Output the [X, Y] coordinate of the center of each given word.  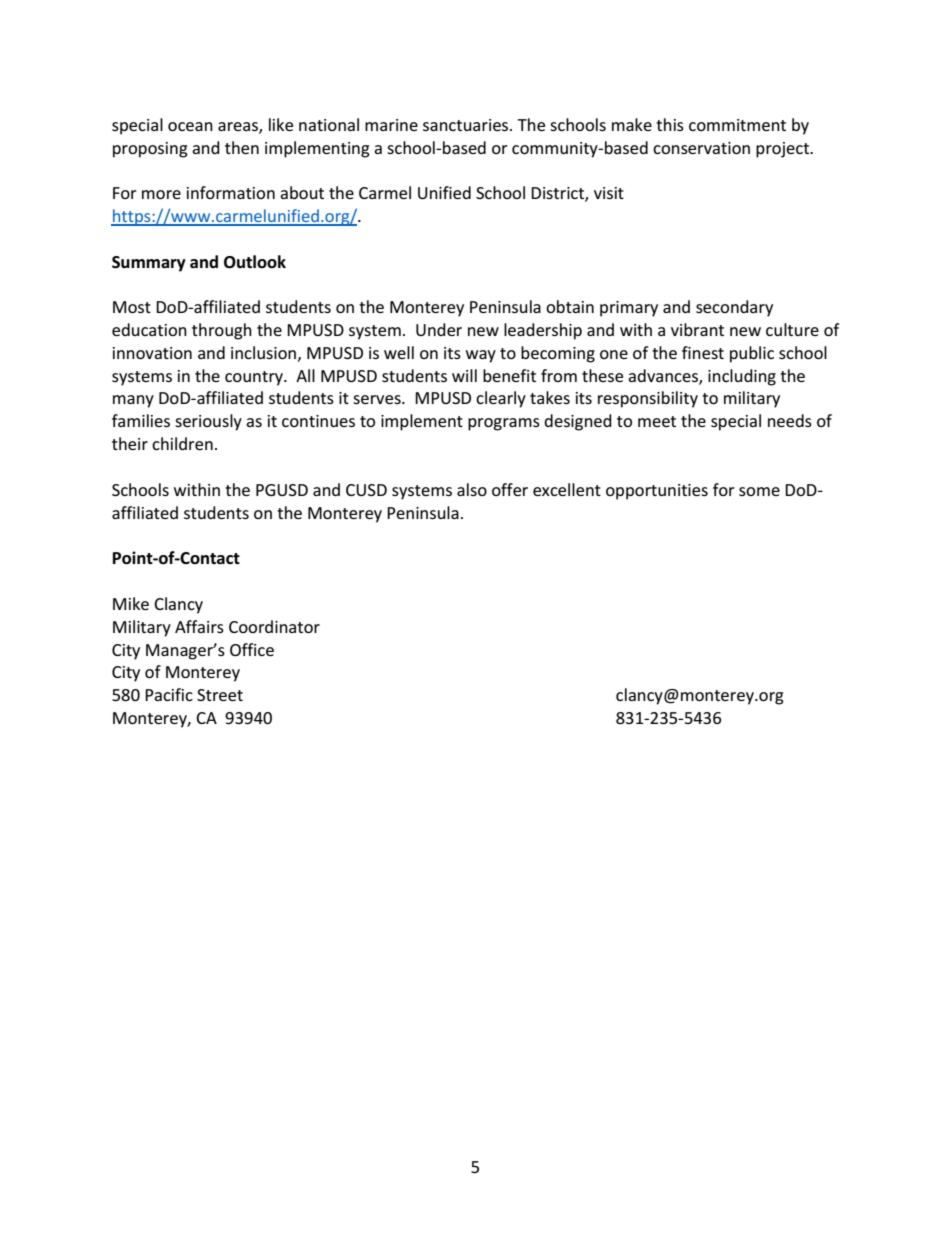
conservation [701, 148]
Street [220, 695]
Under [439, 329]
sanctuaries [467, 125]
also [472, 489]
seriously [208, 422]
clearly [501, 399]
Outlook [255, 262]
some [759, 491]
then [242, 147]
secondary [734, 308]
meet [657, 421]
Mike [131, 603]
